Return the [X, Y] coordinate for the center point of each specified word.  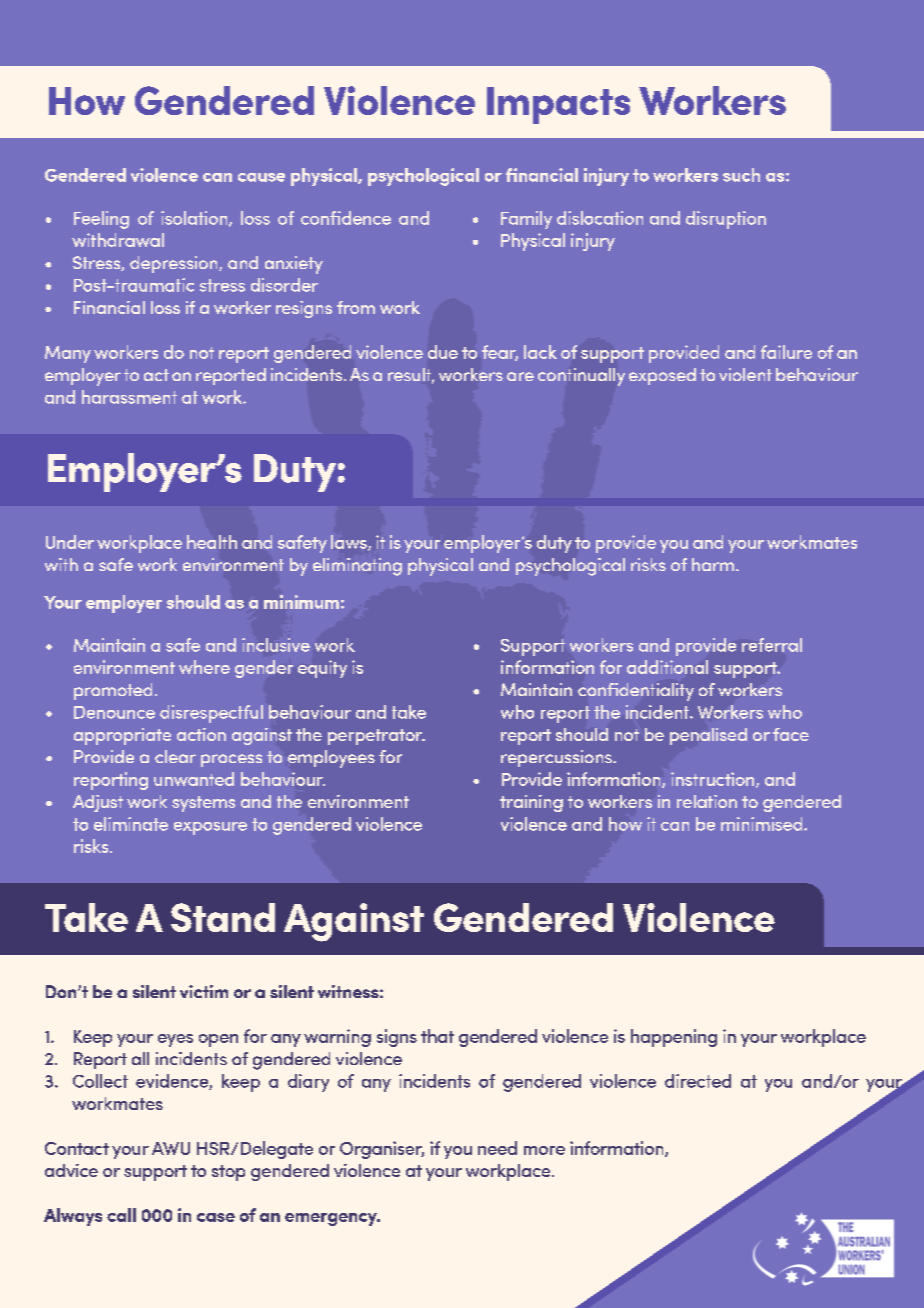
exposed [662, 376]
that [437, 1036]
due [443, 352]
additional [667, 667]
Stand [223, 917]
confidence [346, 218]
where [204, 667]
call [121, 1215]
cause [261, 177]
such [741, 175]
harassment [129, 397]
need [497, 1148]
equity [322, 669]
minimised [763, 824]
